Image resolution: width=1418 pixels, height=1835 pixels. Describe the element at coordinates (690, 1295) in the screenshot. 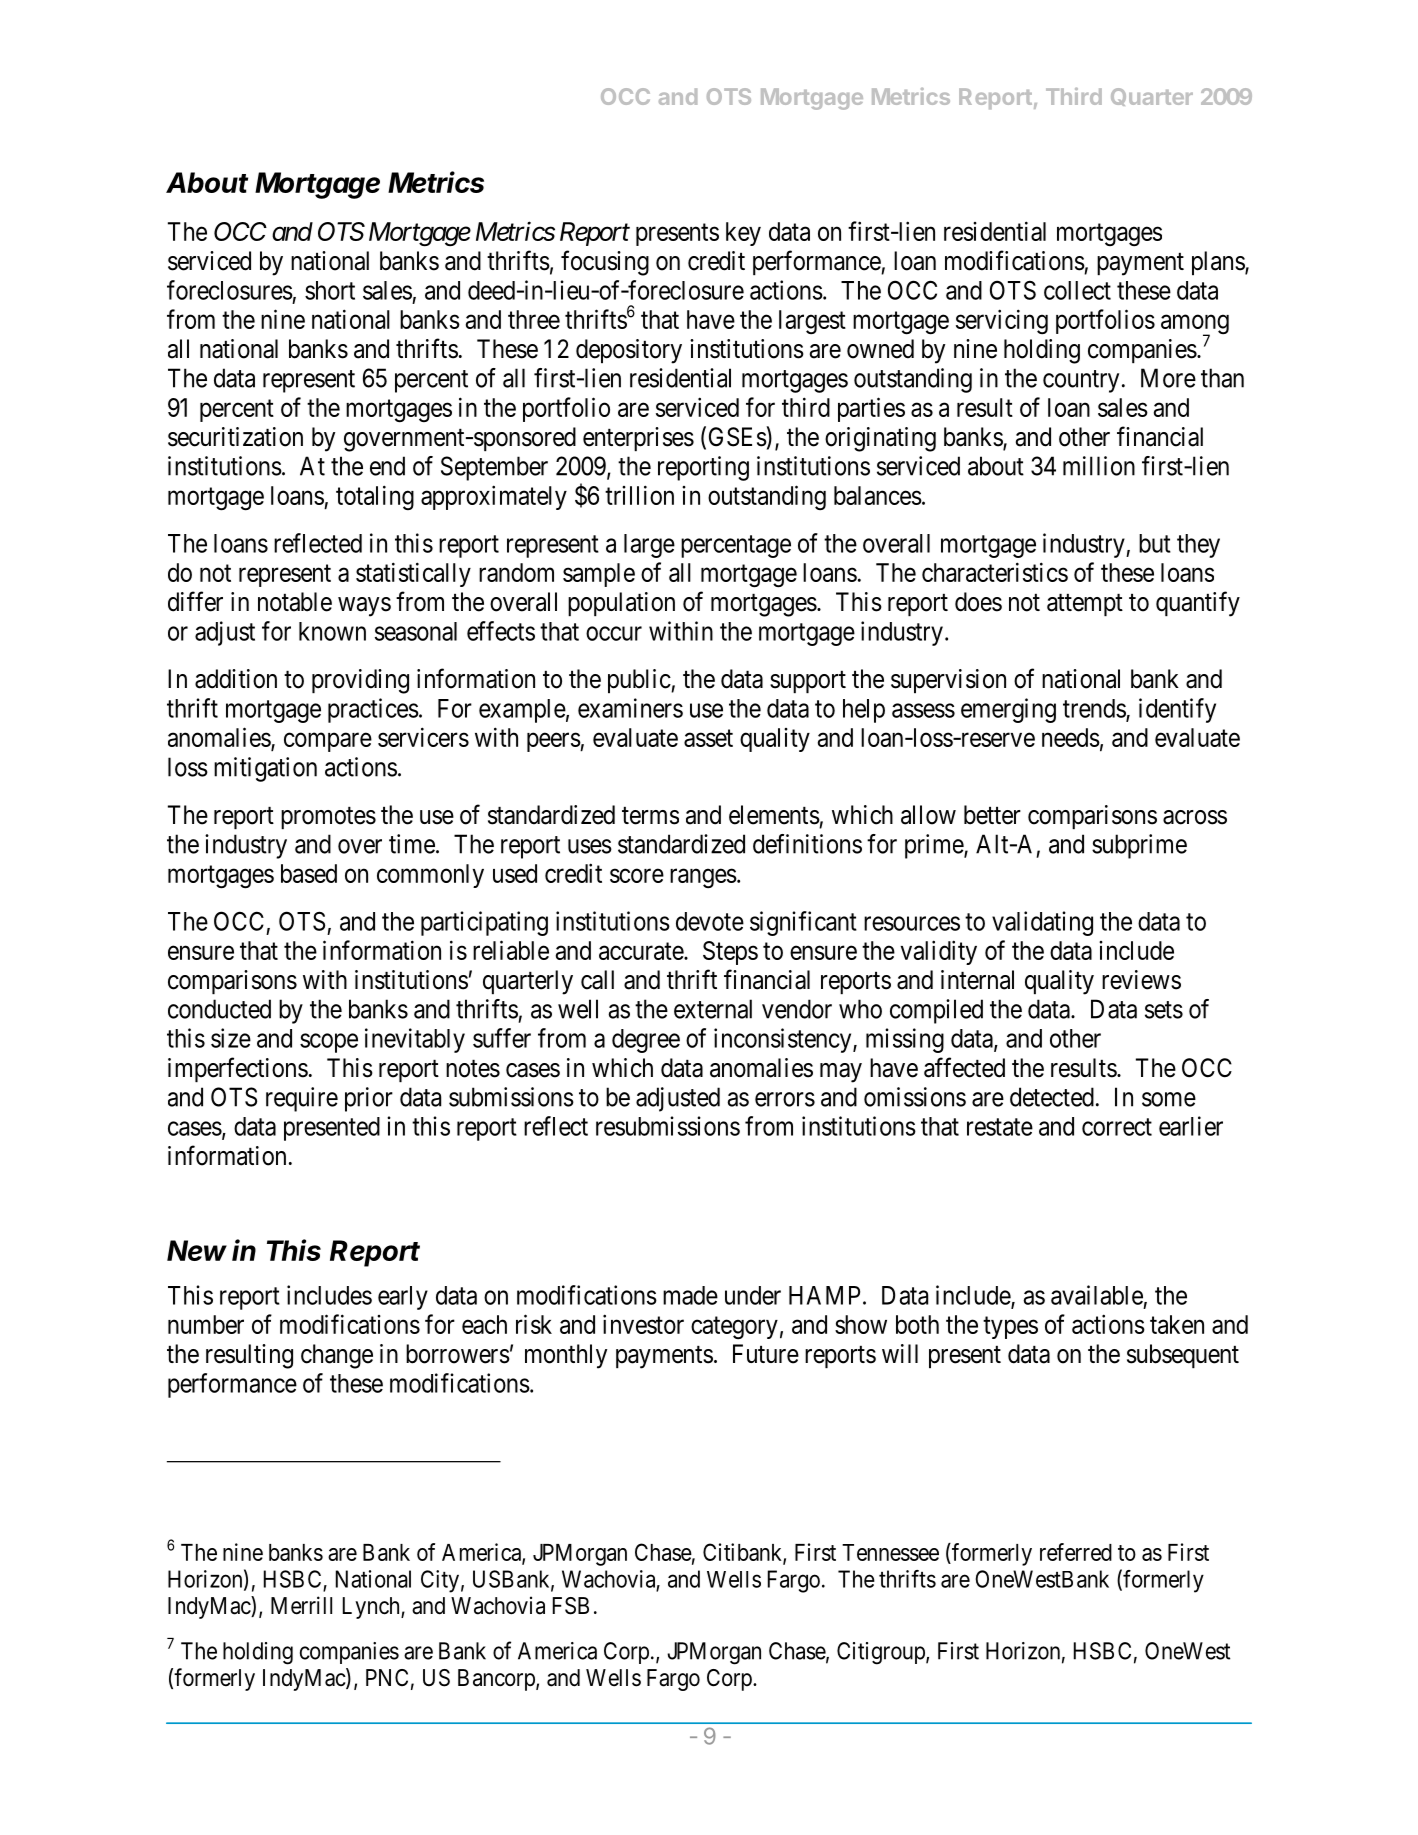

I see `made` at that location.
